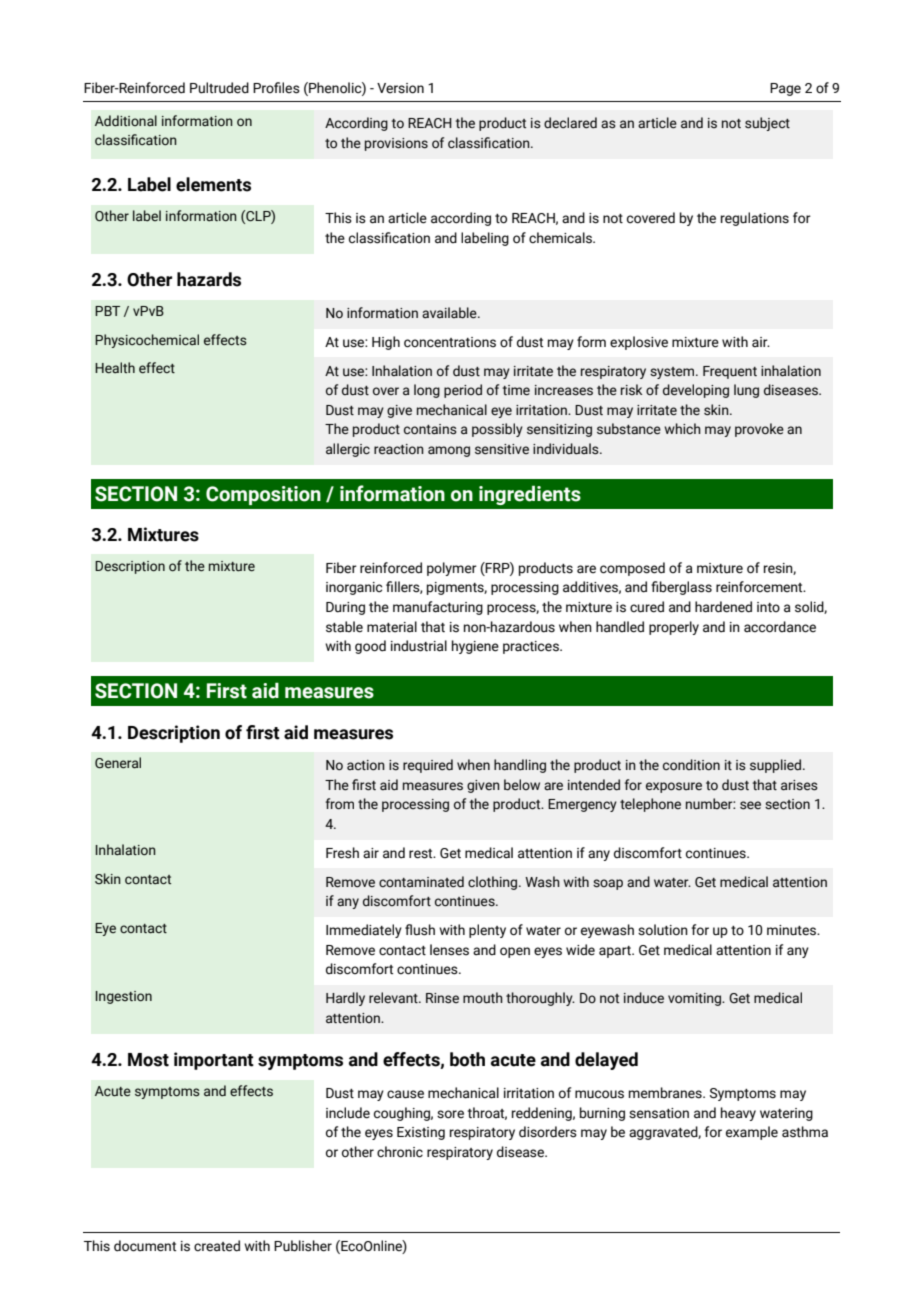 The height and width of the page is (1308, 924). Describe the element at coordinates (674, 628) in the page. I see `properly` at that location.
